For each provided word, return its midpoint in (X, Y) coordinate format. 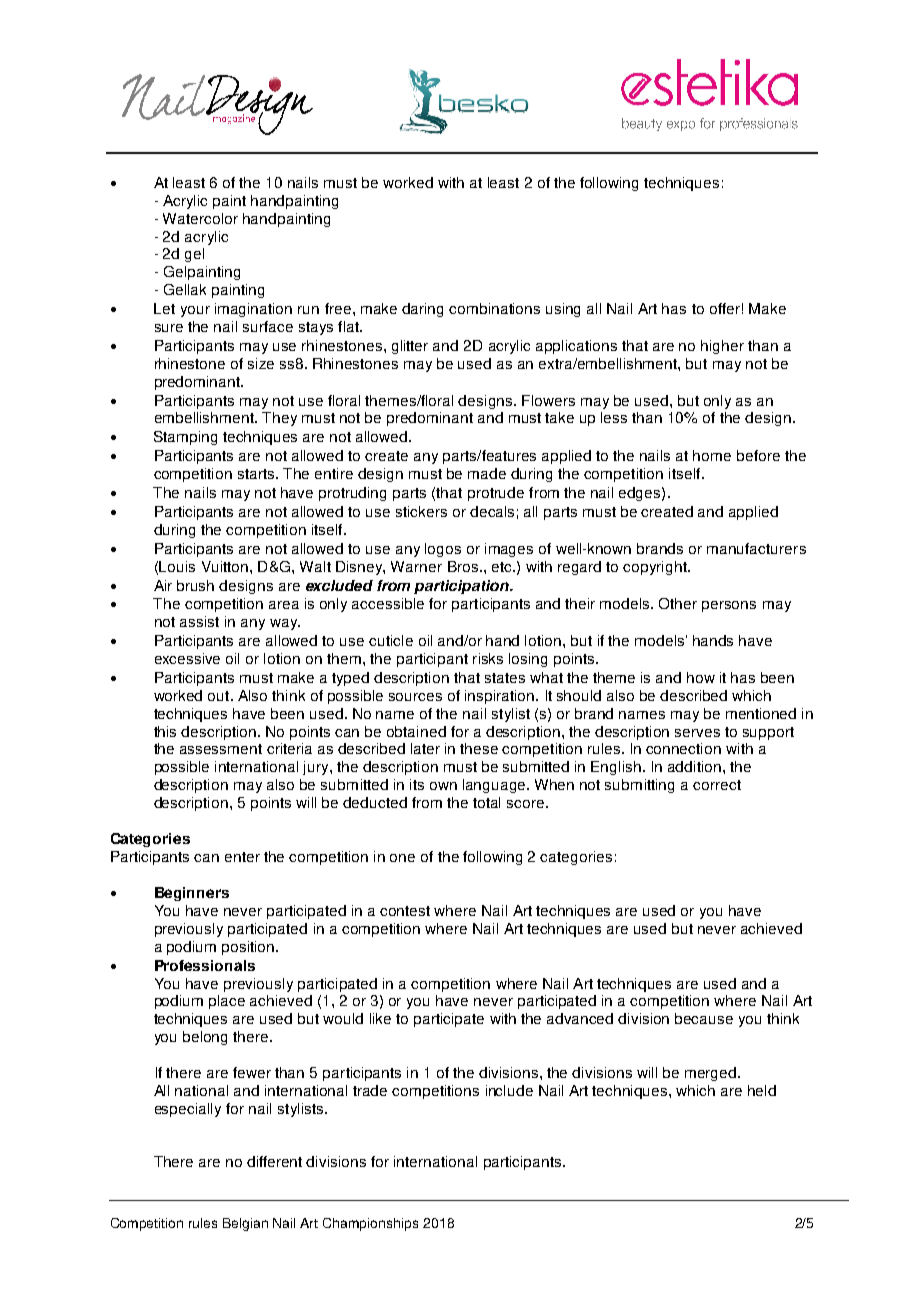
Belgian (245, 1224)
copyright (656, 568)
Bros (463, 566)
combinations (494, 308)
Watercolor (200, 218)
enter (242, 857)
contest (405, 911)
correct (717, 785)
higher (722, 347)
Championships (370, 1224)
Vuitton (225, 566)
